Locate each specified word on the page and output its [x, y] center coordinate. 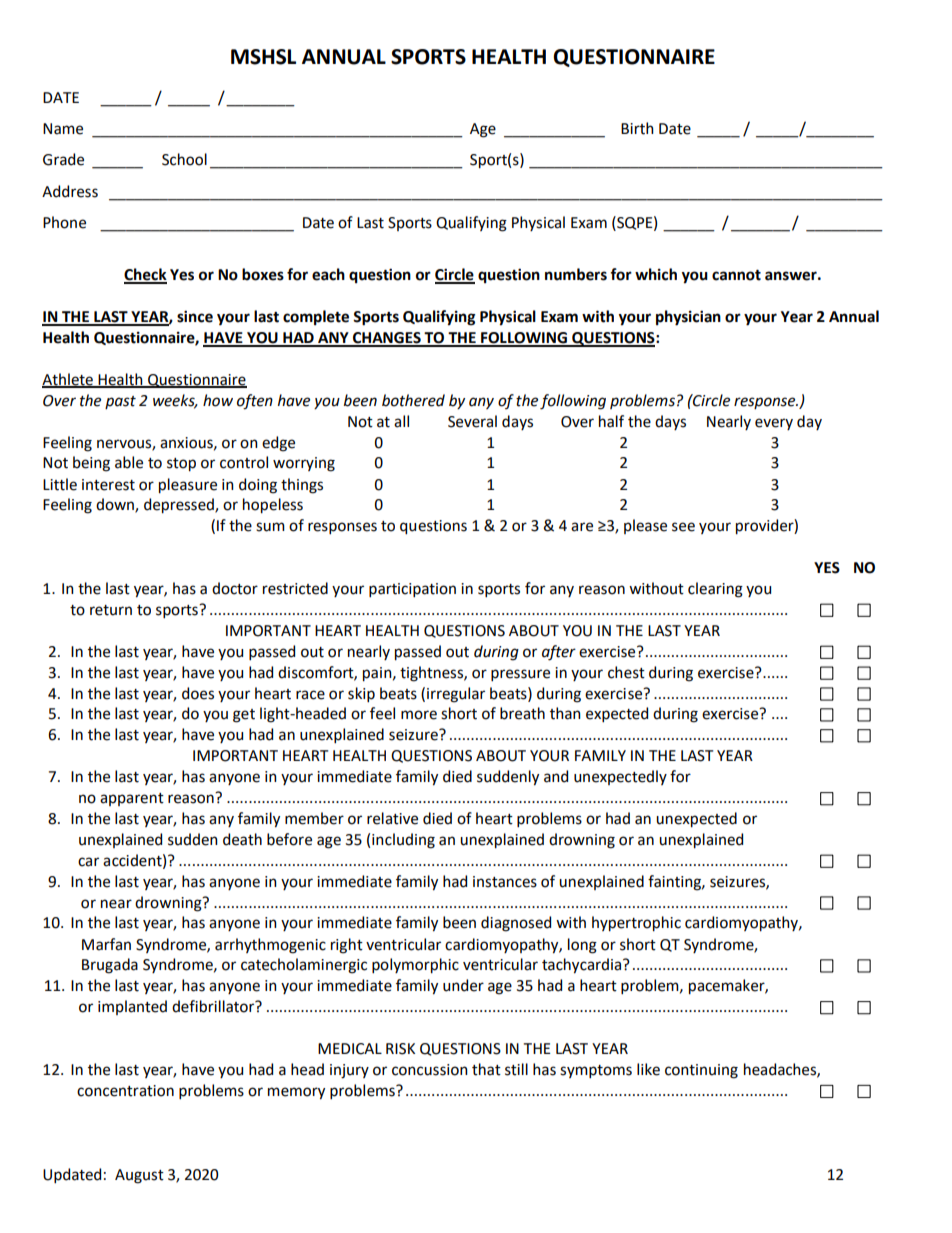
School [184, 159]
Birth [637, 128]
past [120, 402]
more [419, 715]
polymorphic [415, 966]
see [683, 527]
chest [626, 672]
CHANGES [387, 339]
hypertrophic [636, 924]
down [116, 505]
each [328, 274]
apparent [132, 799]
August [139, 1176]
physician [688, 318]
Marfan [106, 944]
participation [412, 590]
